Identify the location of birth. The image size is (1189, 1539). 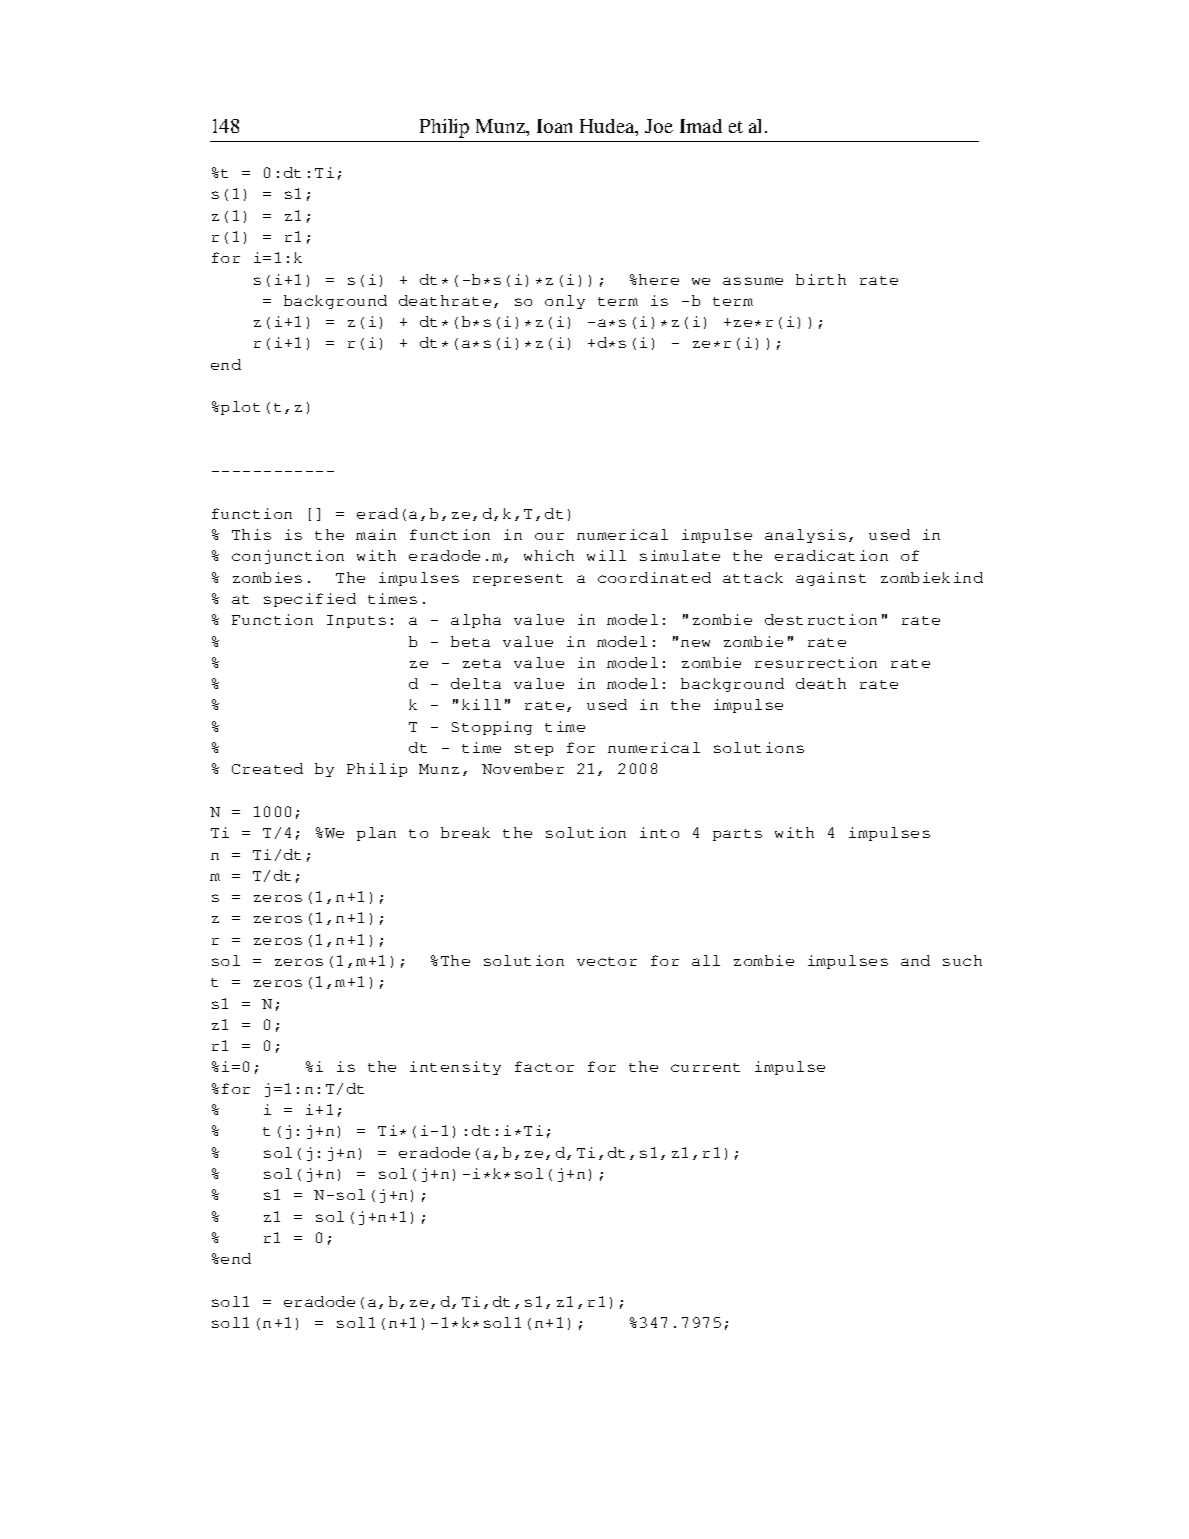
(821, 279).
